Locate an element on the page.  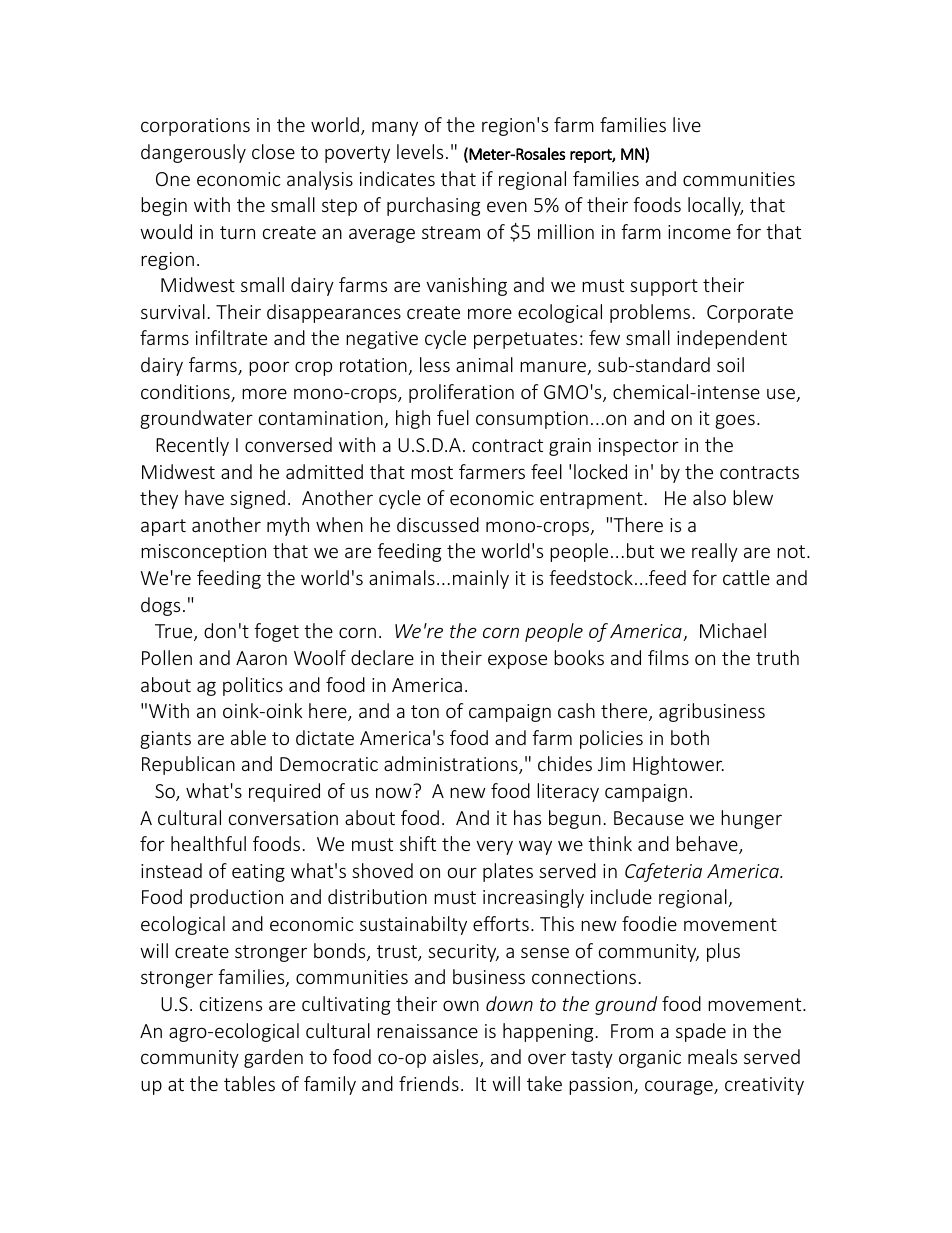
levels is located at coordinates (420, 151).
